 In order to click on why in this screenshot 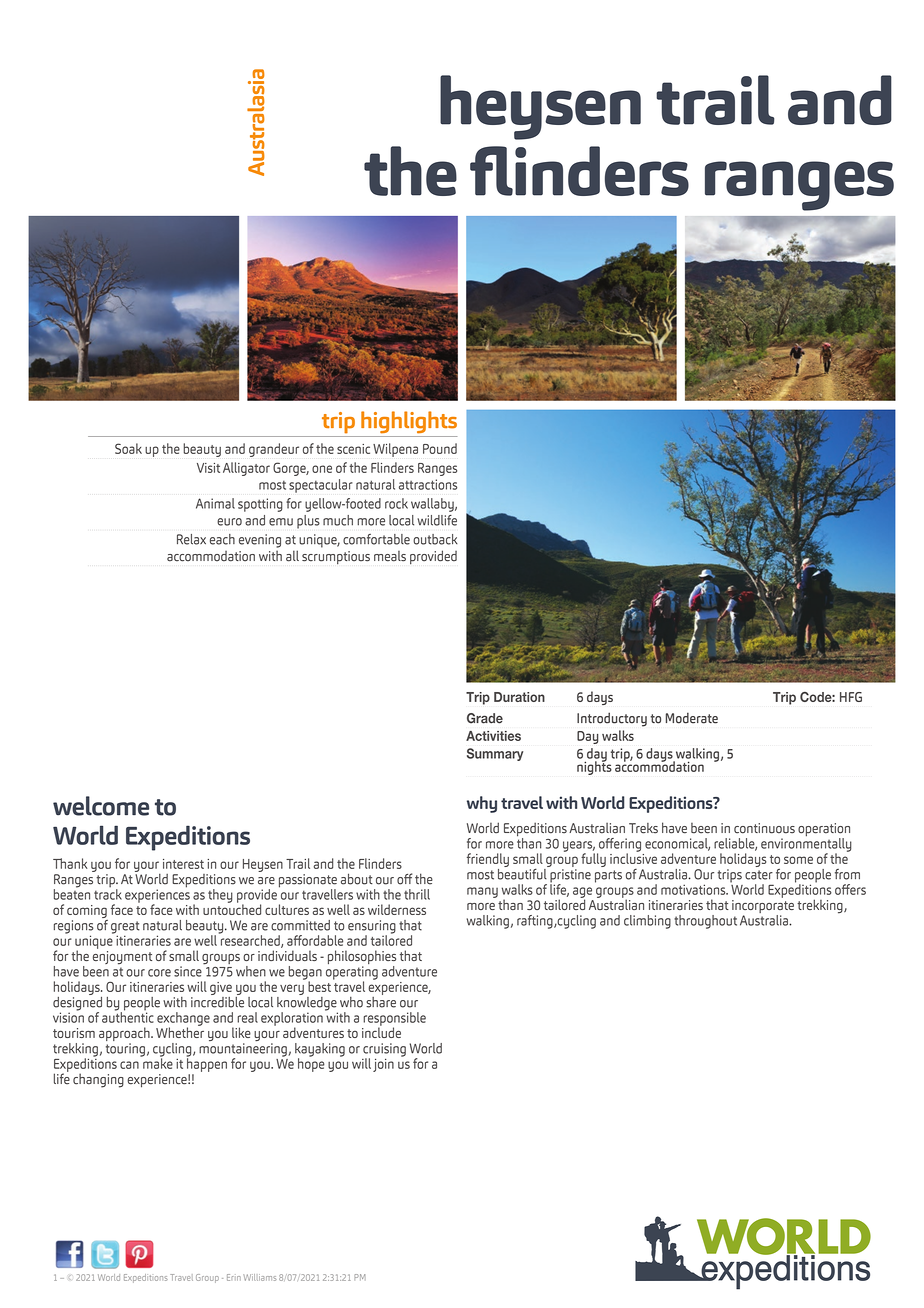, I will do `click(482, 804)`.
